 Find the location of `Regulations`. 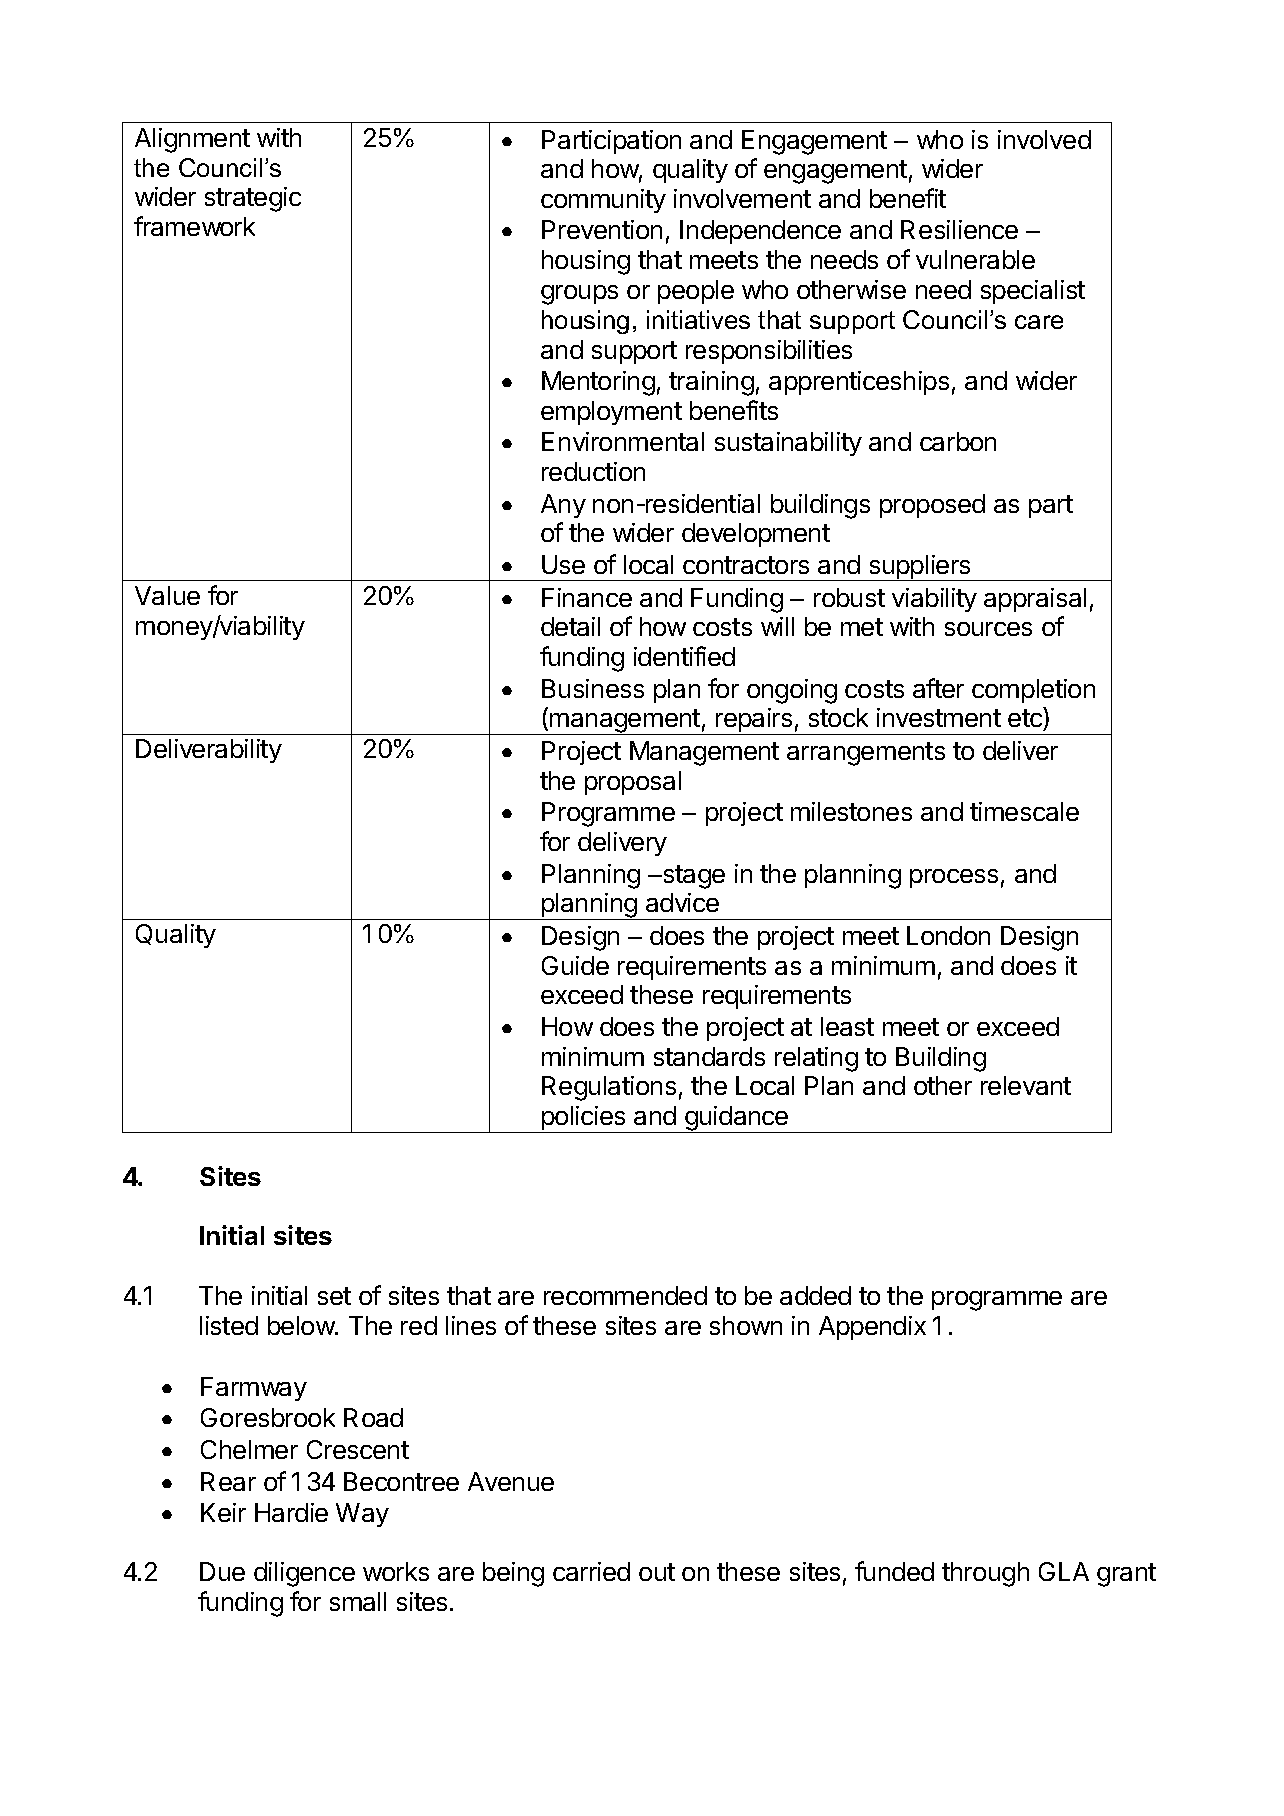

Regulations is located at coordinates (609, 1088).
